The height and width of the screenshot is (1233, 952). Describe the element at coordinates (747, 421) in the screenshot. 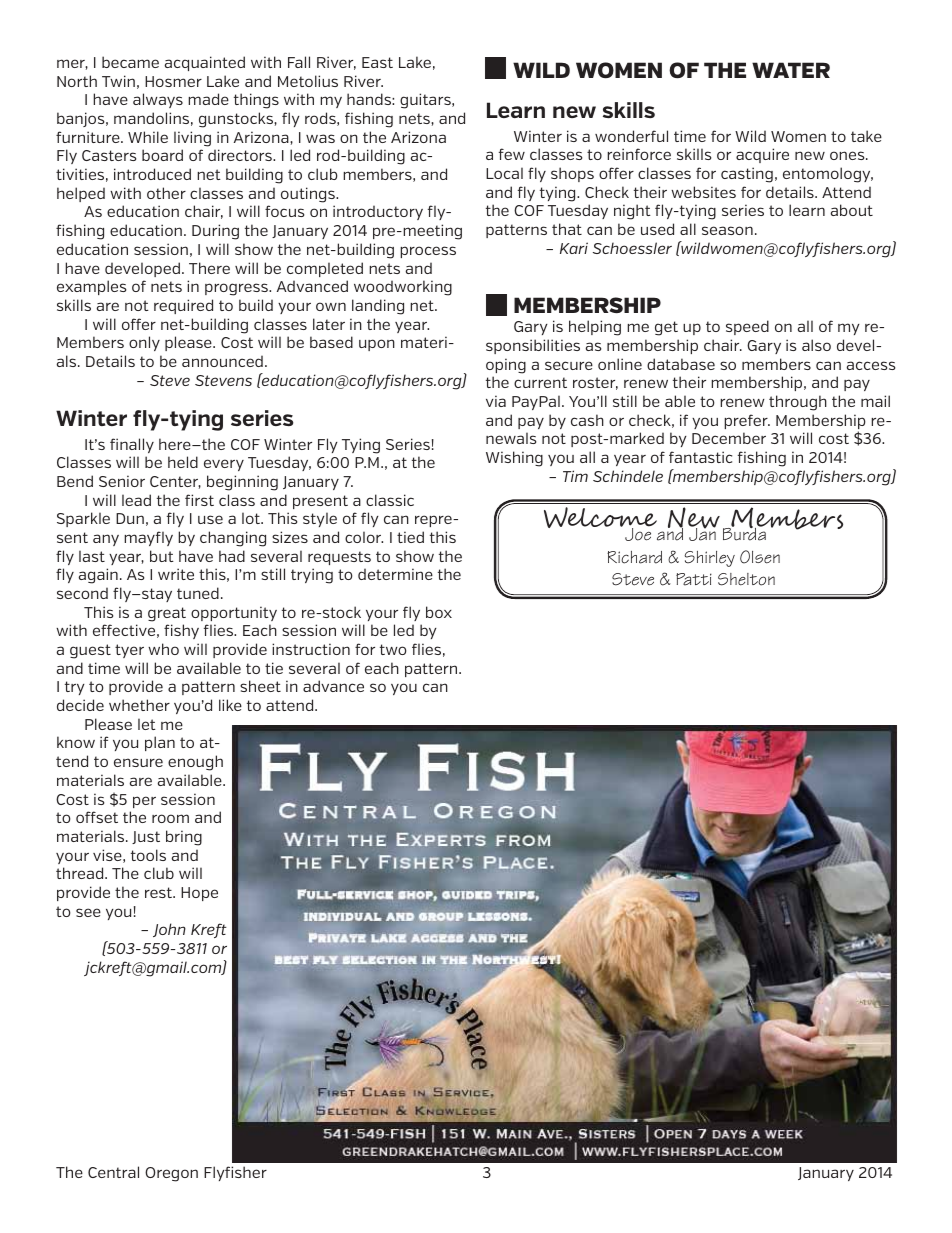

I see `prefer` at that location.
